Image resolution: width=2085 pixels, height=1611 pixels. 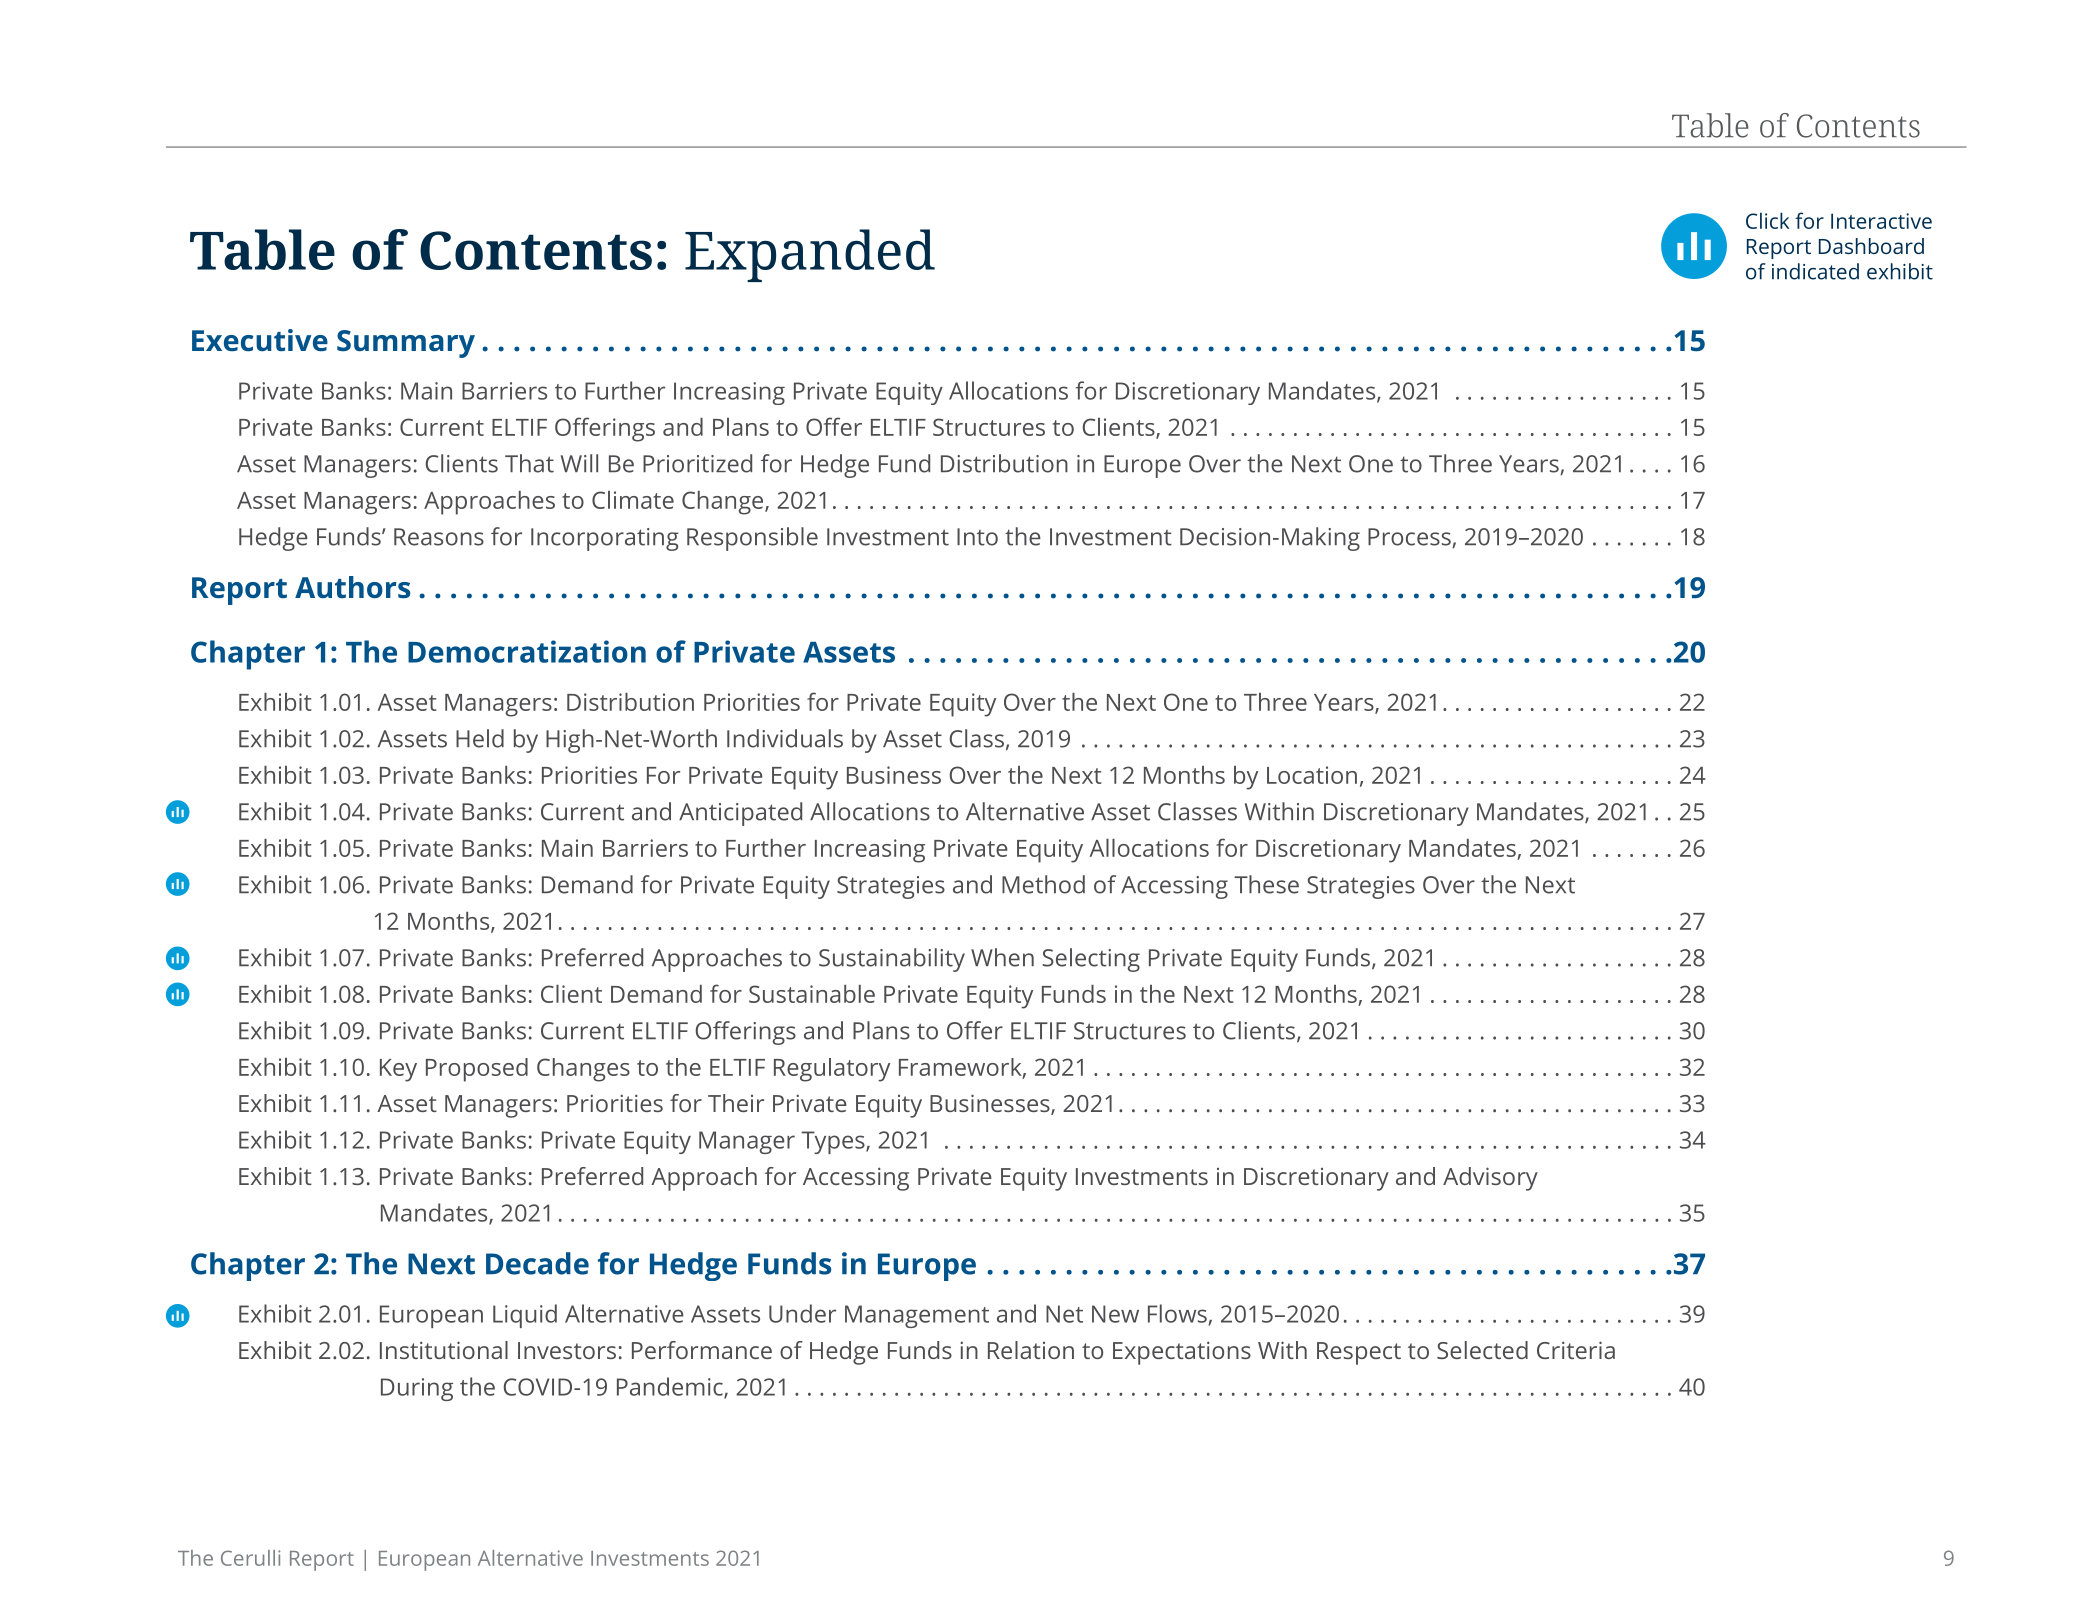 What do you see at coordinates (1043, 884) in the page?
I see `Method` at bounding box center [1043, 884].
